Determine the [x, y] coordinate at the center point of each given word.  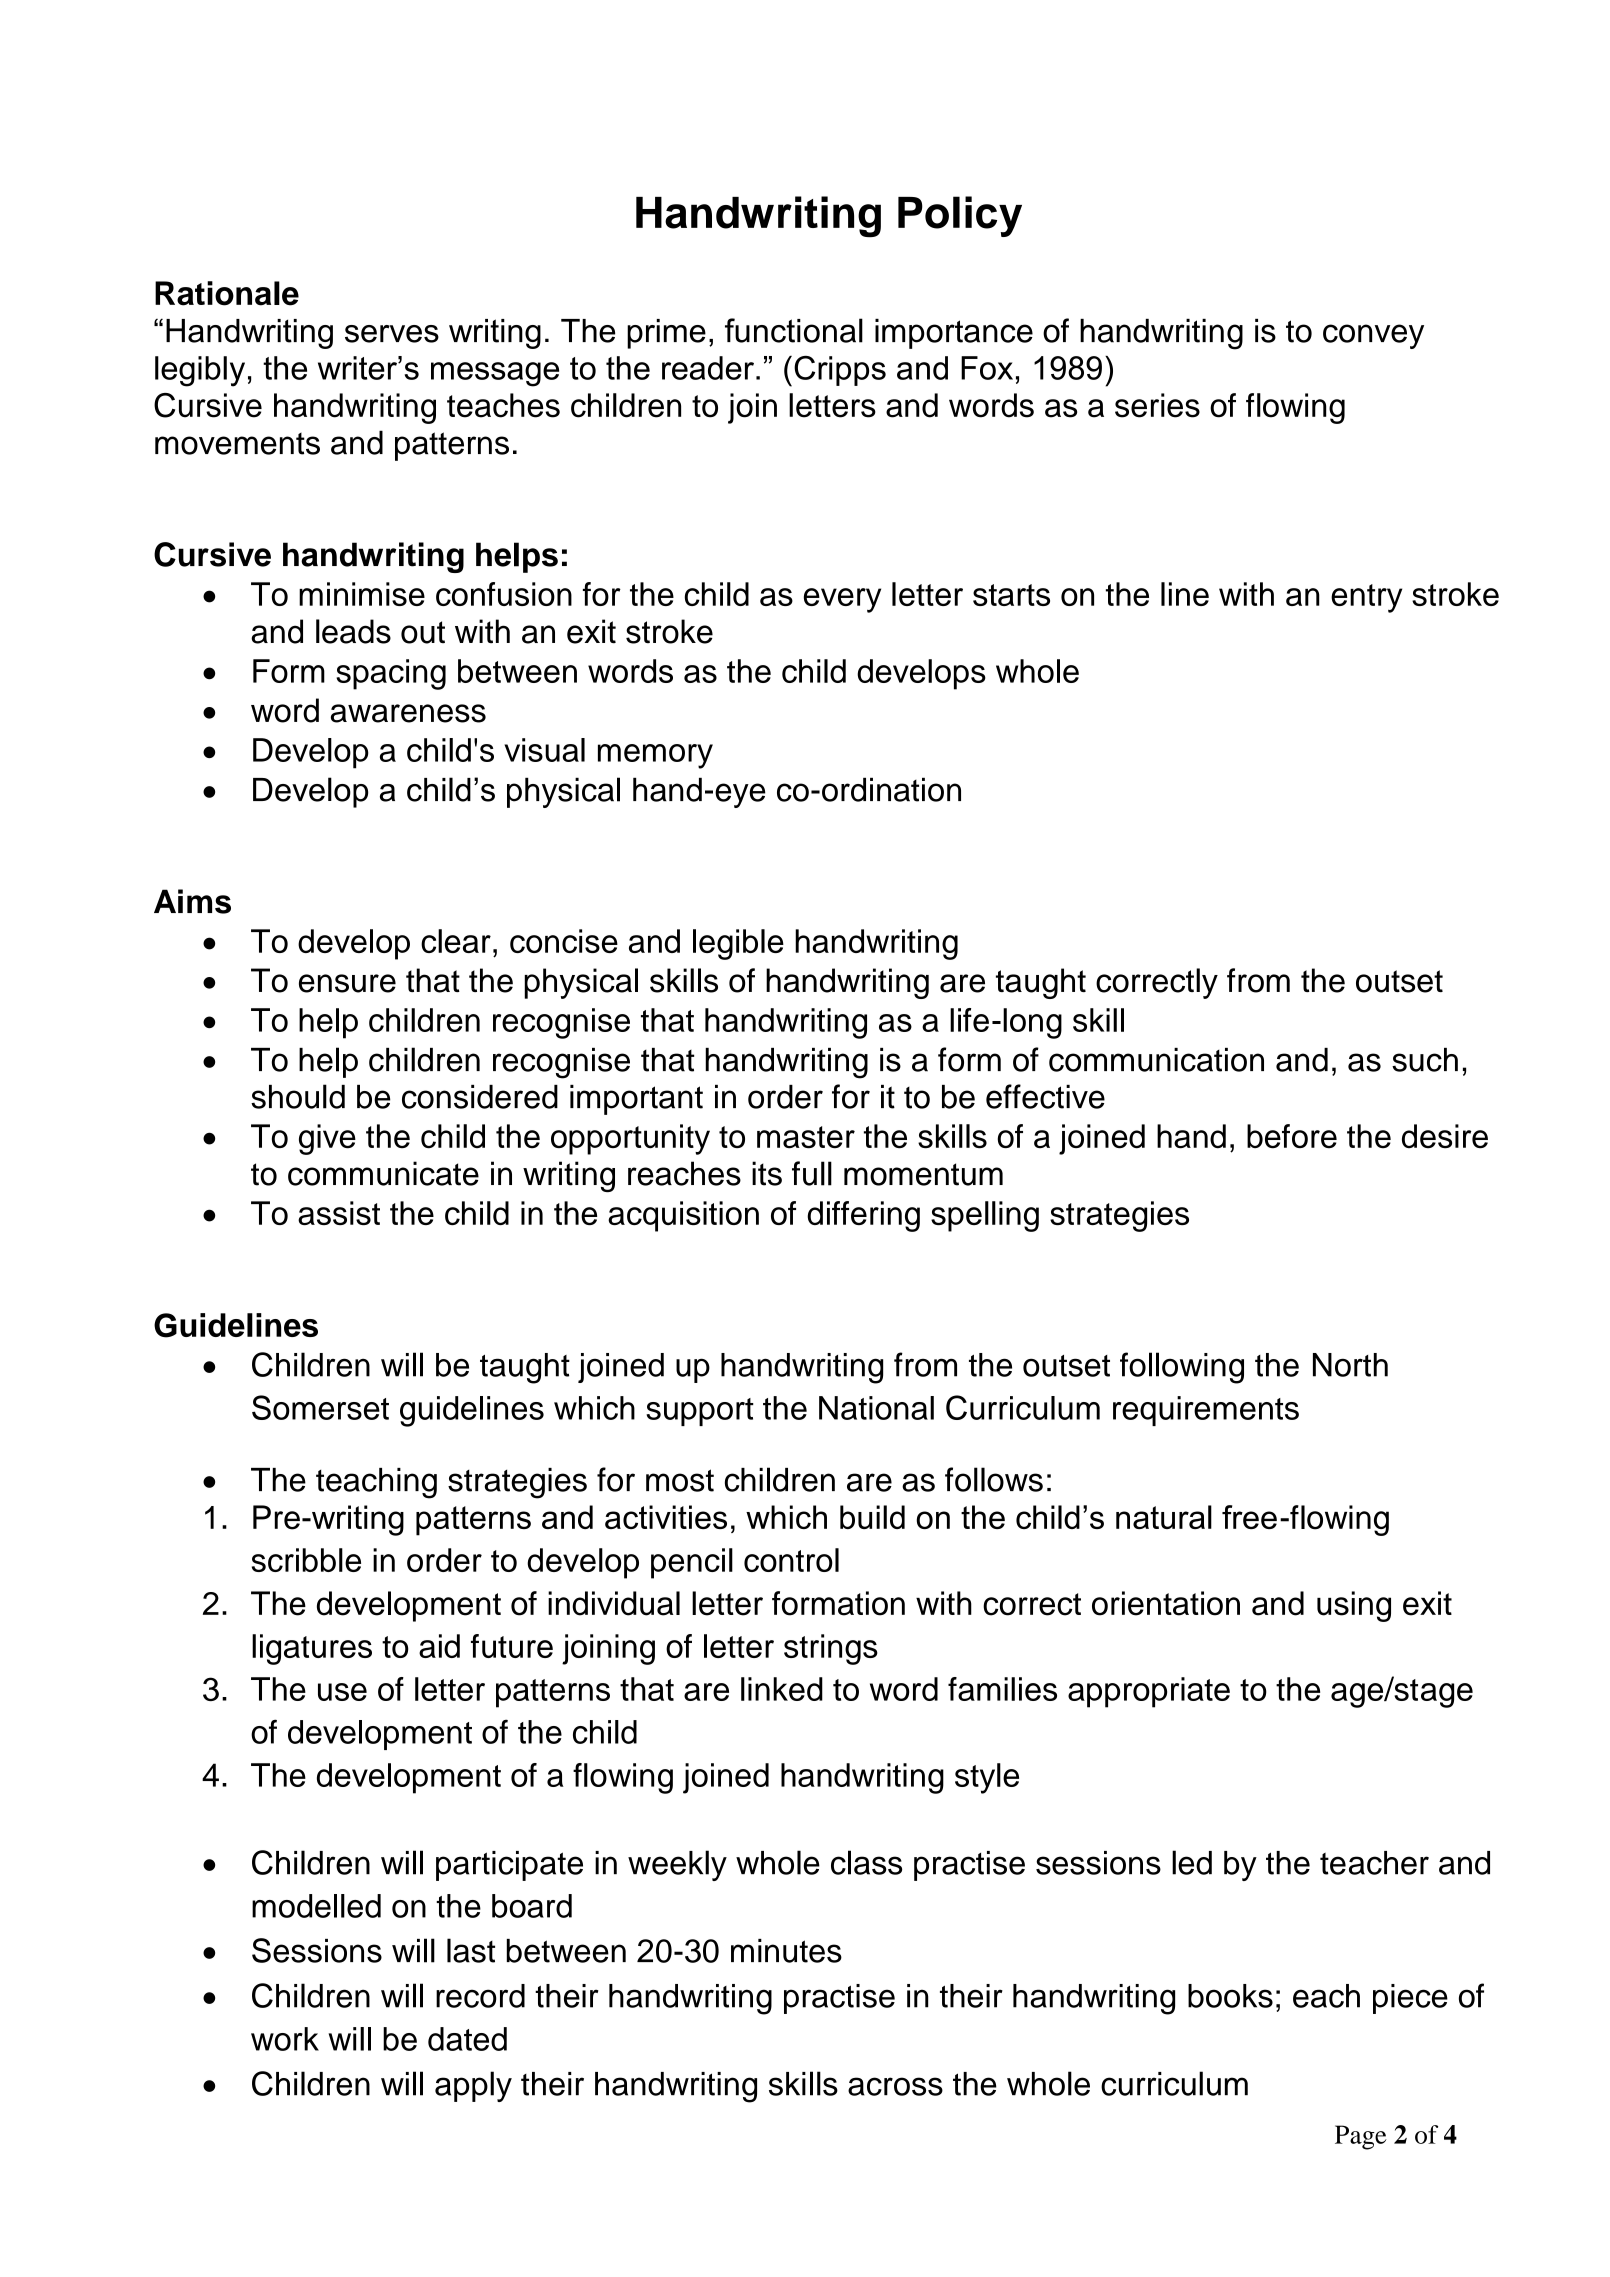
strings [831, 1649]
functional [794, 330]
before [1292, 1136]
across [895, 2086]
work [285, 2039]
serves [392, 334]
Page [1361, 2137]
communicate [383, 1173]
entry [1366, 598]
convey [1373, 336]
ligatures [312, 1649]
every [842, 600]
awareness [408, 713]
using [1354, 1606]
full [812, 1173]
